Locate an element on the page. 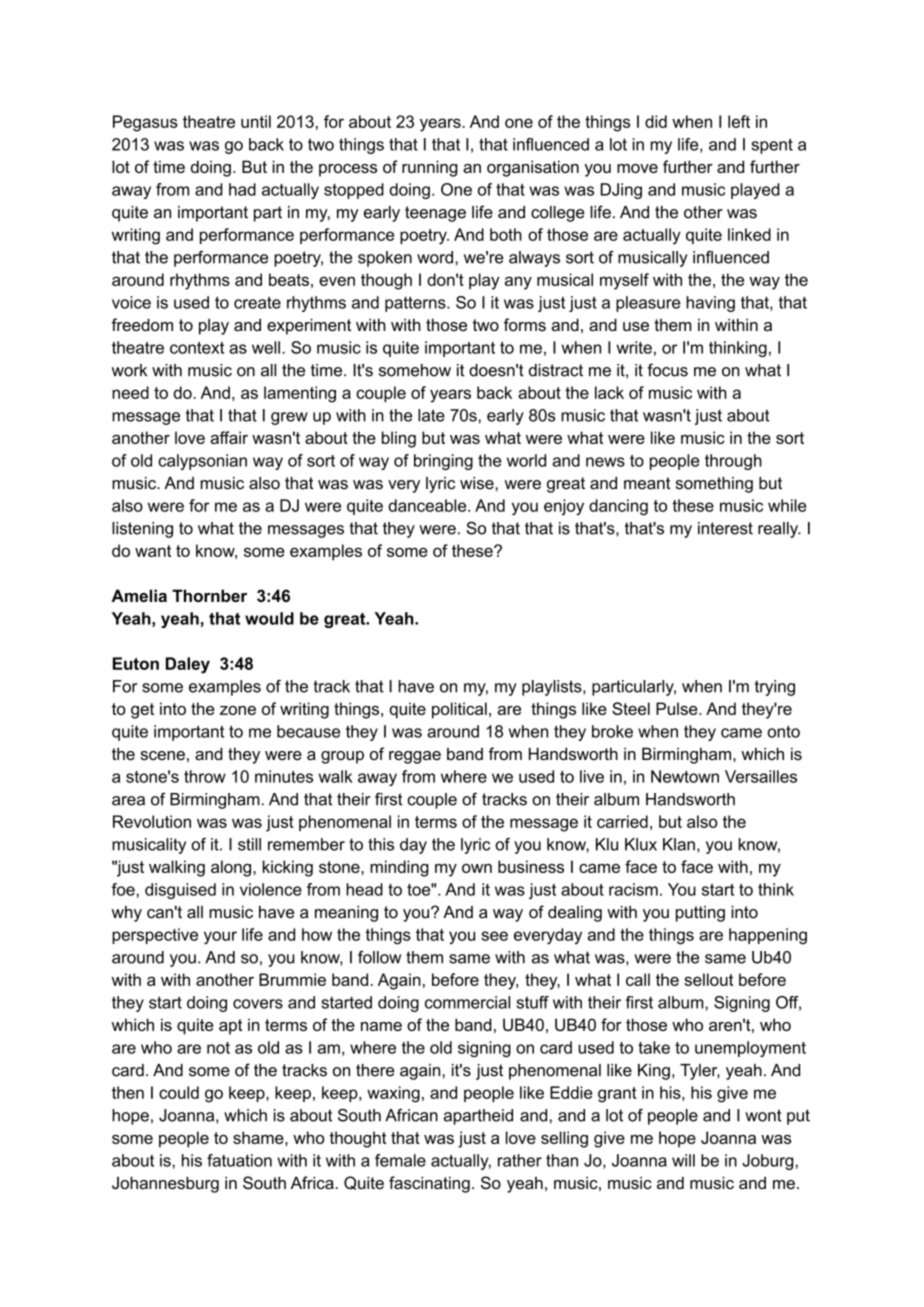  reggae is located at coordinates (415, 757).
